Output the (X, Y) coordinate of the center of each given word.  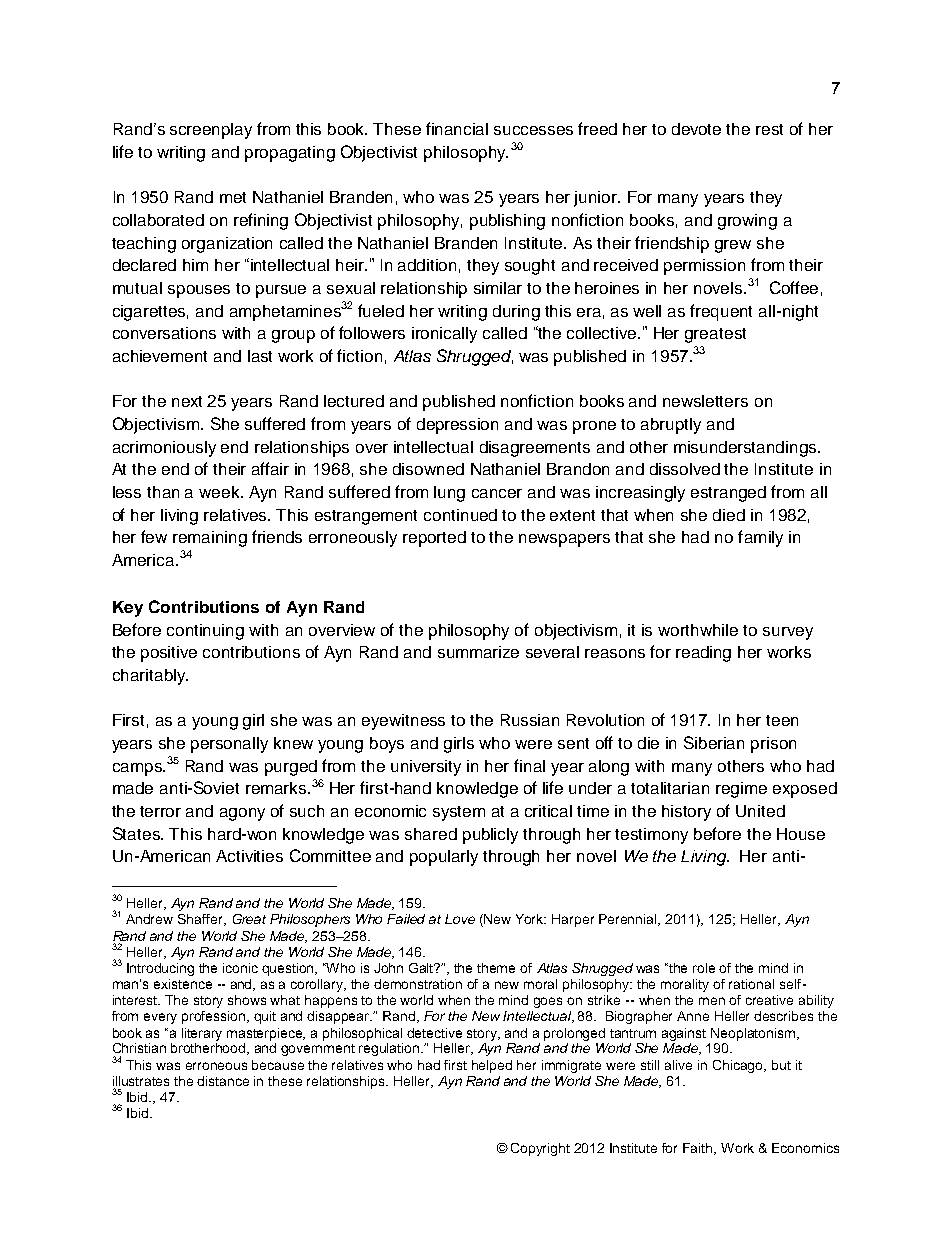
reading (703, 654)
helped (492, 1066)
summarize (478, 652)
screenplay (211, 131)
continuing (205, 632)
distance (223, 1081)
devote (696, 129)
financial (457, 128)
